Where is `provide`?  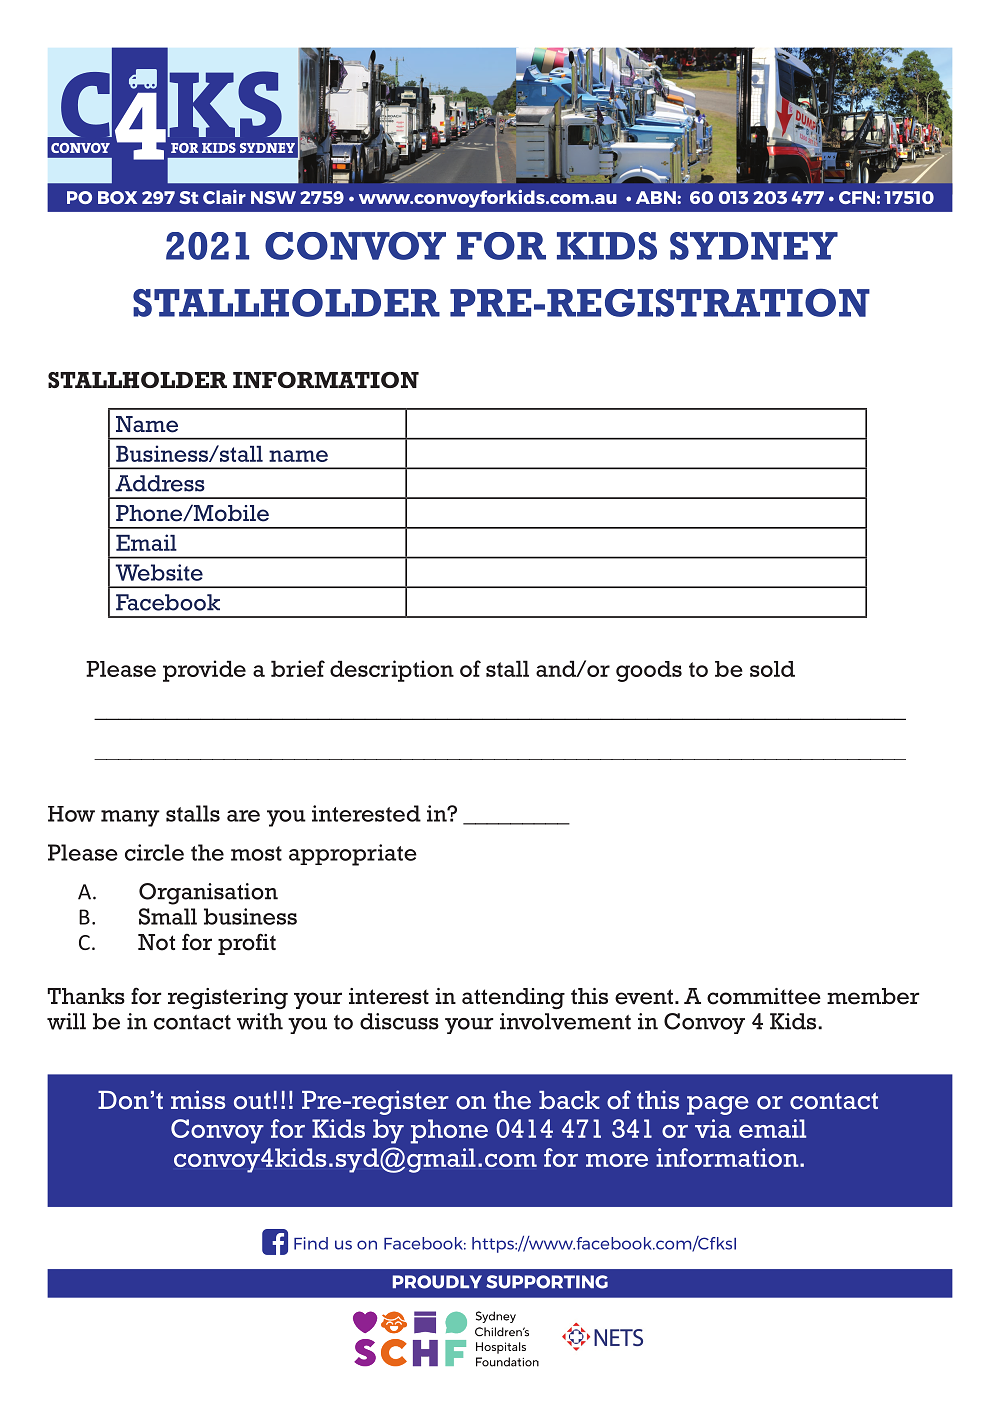 provide is located at coordinates (204, 671).
